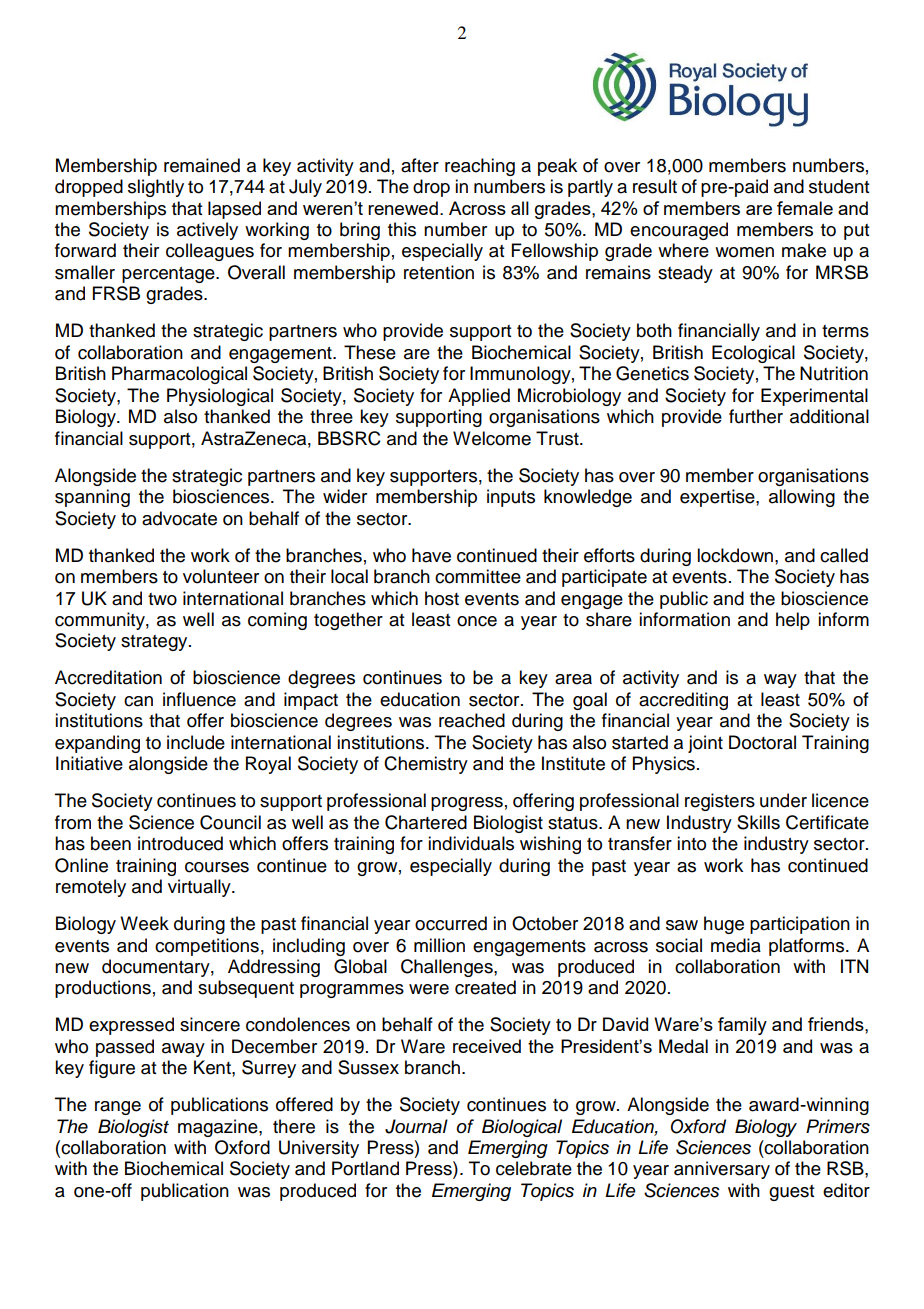  Describe the element at coordinates (156, 188) in the image. I see `slightly` at that location.
